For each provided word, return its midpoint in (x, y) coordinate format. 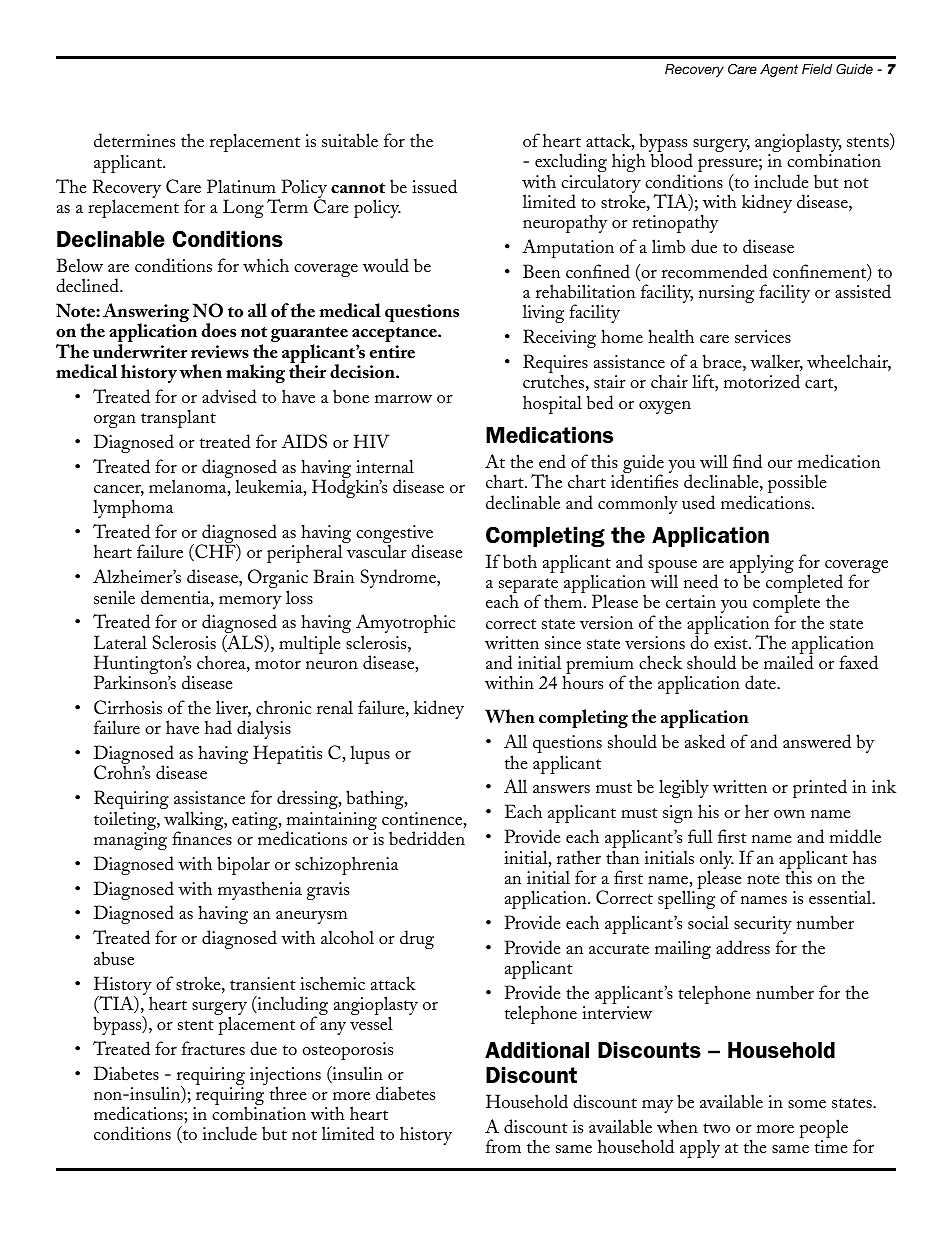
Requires (555, 365)
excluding (571, 164)
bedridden (427, 838)
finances (202, 837)
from (503, 1146)
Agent (779, 70)
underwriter (140, 351)
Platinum (241, 186)
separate (528, 587)
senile (114, 597)
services (763, 336)
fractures (213, 1048)
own (789, 814)
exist (732, 642)
